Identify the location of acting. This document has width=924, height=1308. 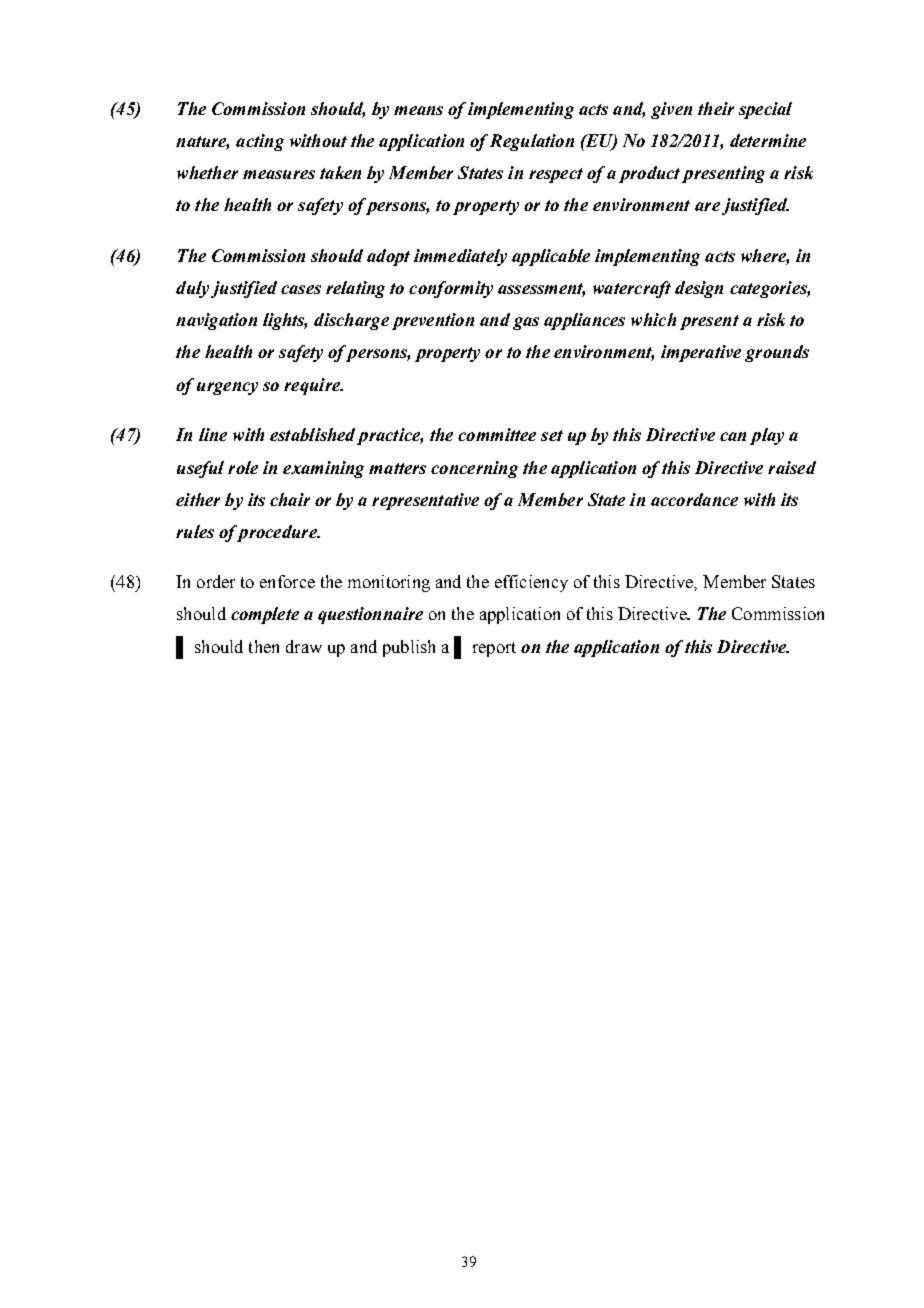
(260, 142).
